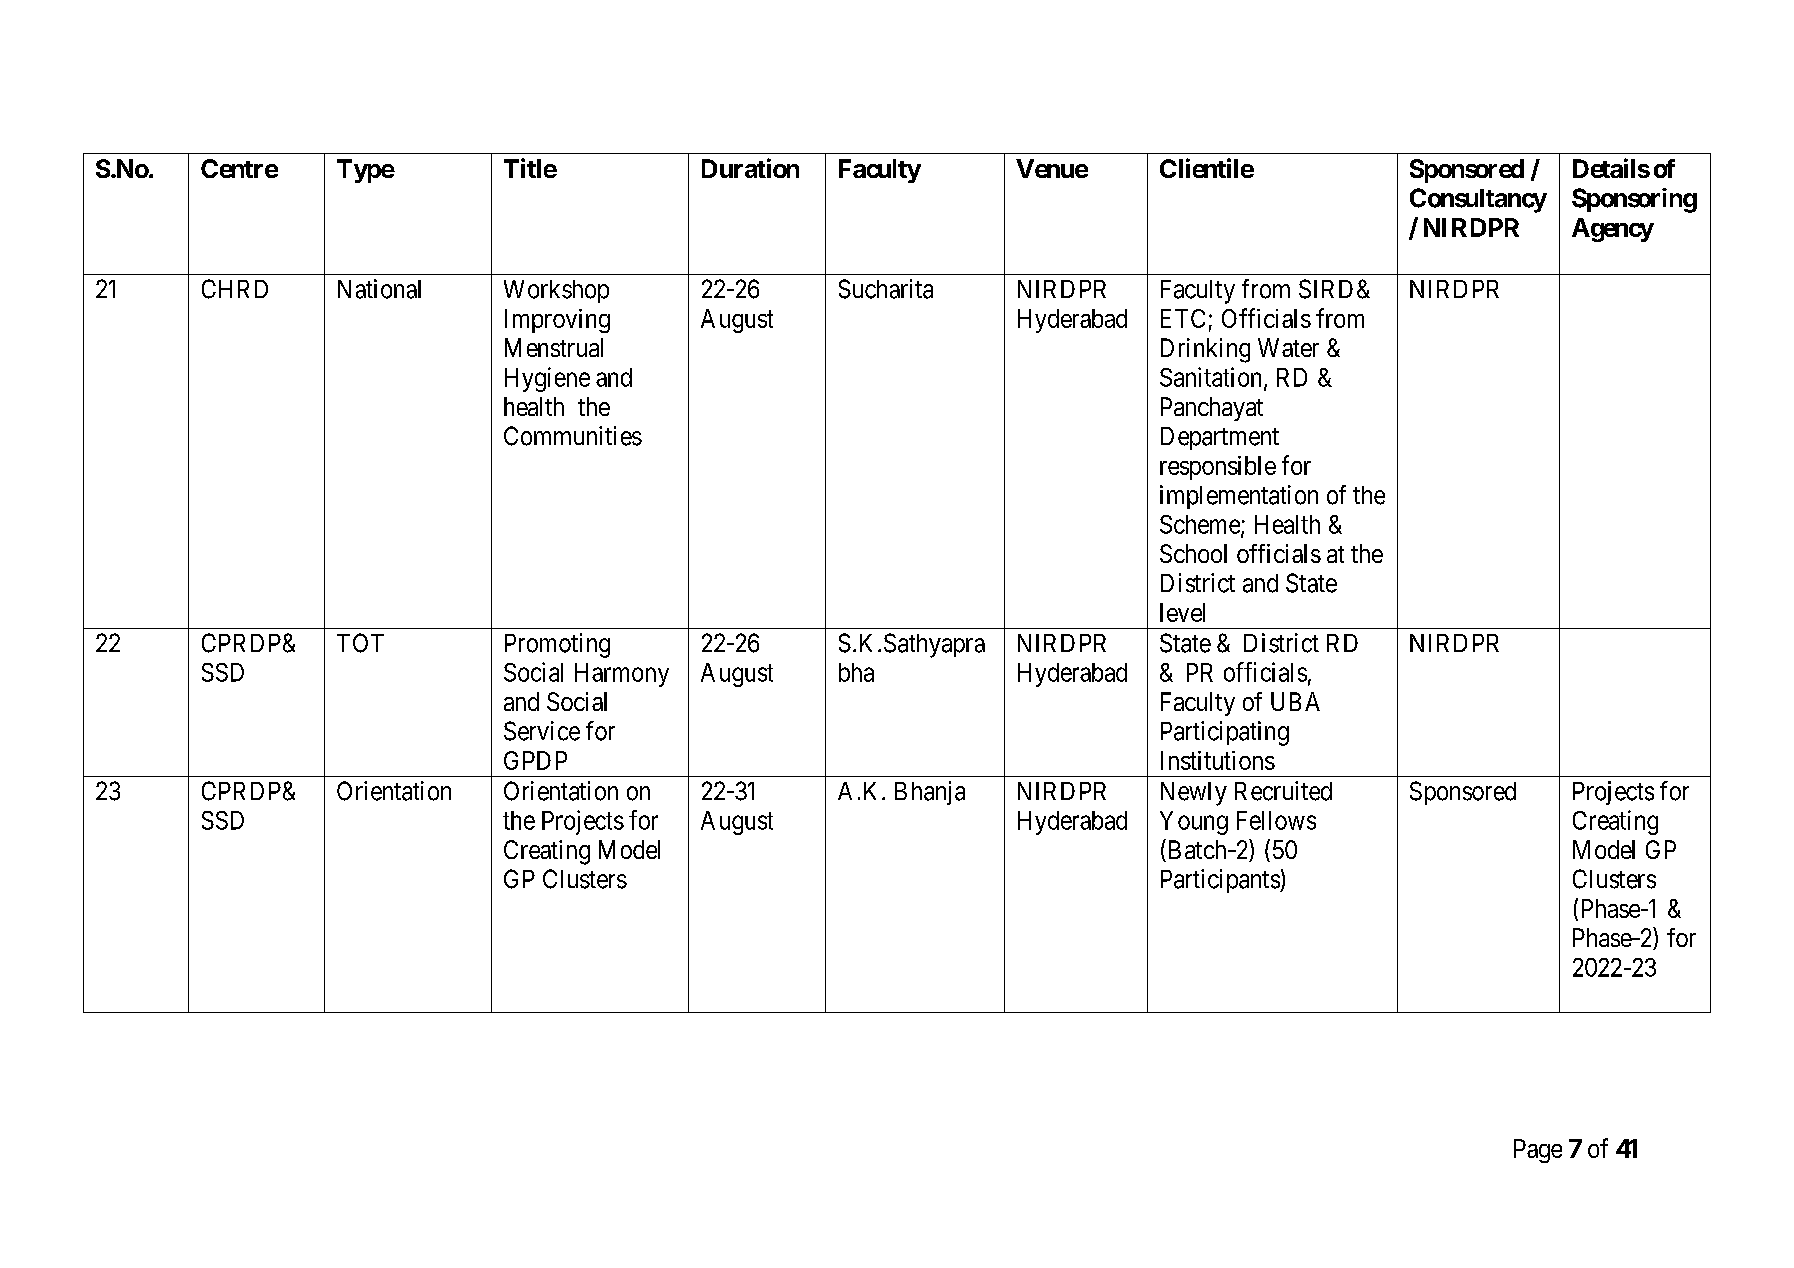 Image resolution: width=1794 pixels, height=1268 pixels. Describe the element at coordinates (557, 645) in the page. I see `Promoting` at that location.
